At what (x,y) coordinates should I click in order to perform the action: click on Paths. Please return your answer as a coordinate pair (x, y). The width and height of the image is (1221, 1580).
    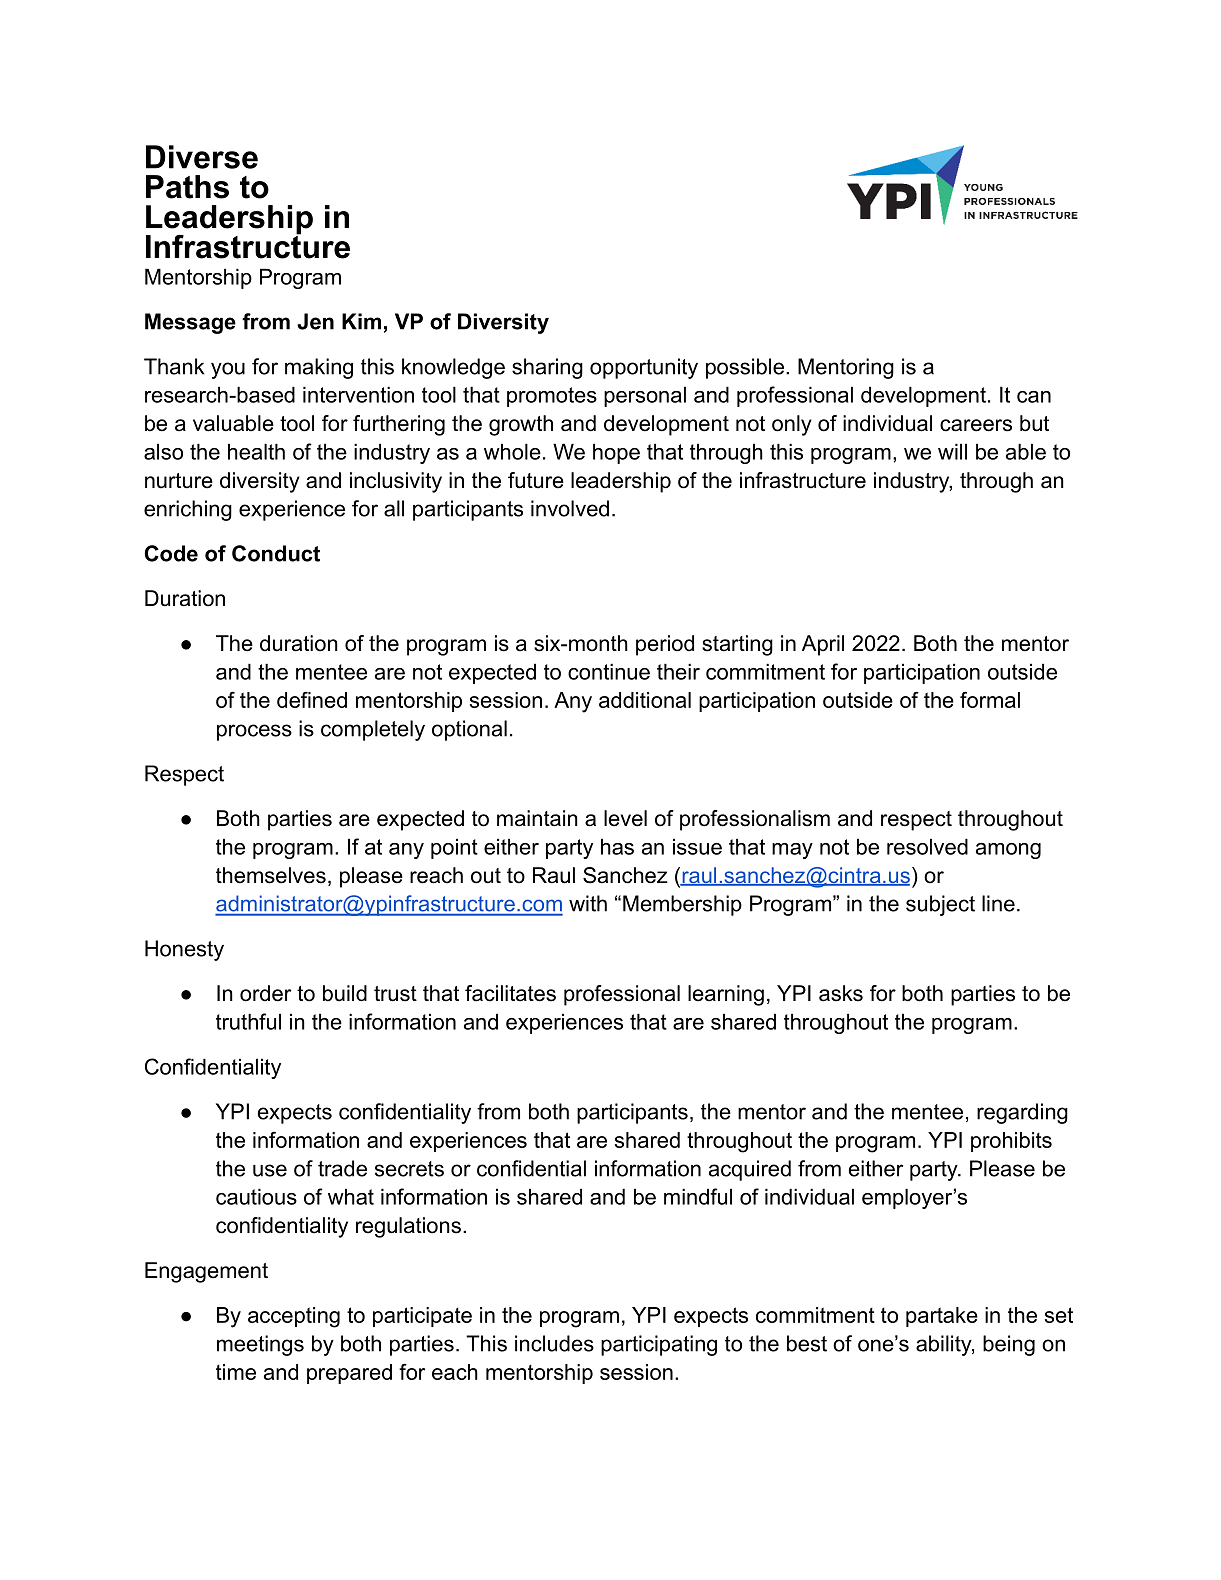
    Looking at the image, I should click on (187, 187).
